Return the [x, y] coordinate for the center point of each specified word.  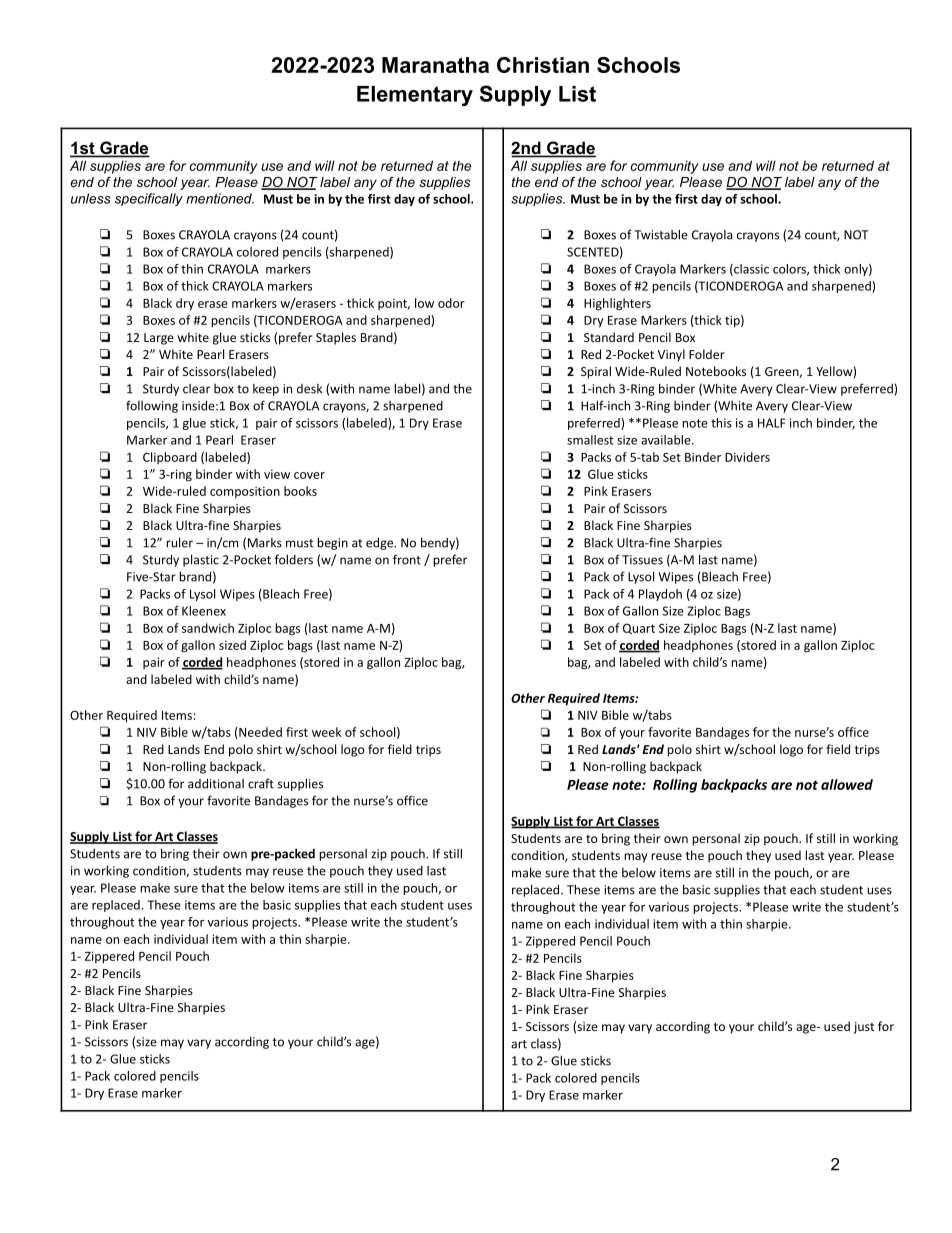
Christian [543, 65]
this [721, 423]
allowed [847, 784]
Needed [259, 733]
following [152, 406]
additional [216, 783]
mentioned [220, 198]
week [326, 732]
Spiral [596, 372]
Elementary [415, 96]
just [864, 1028]
